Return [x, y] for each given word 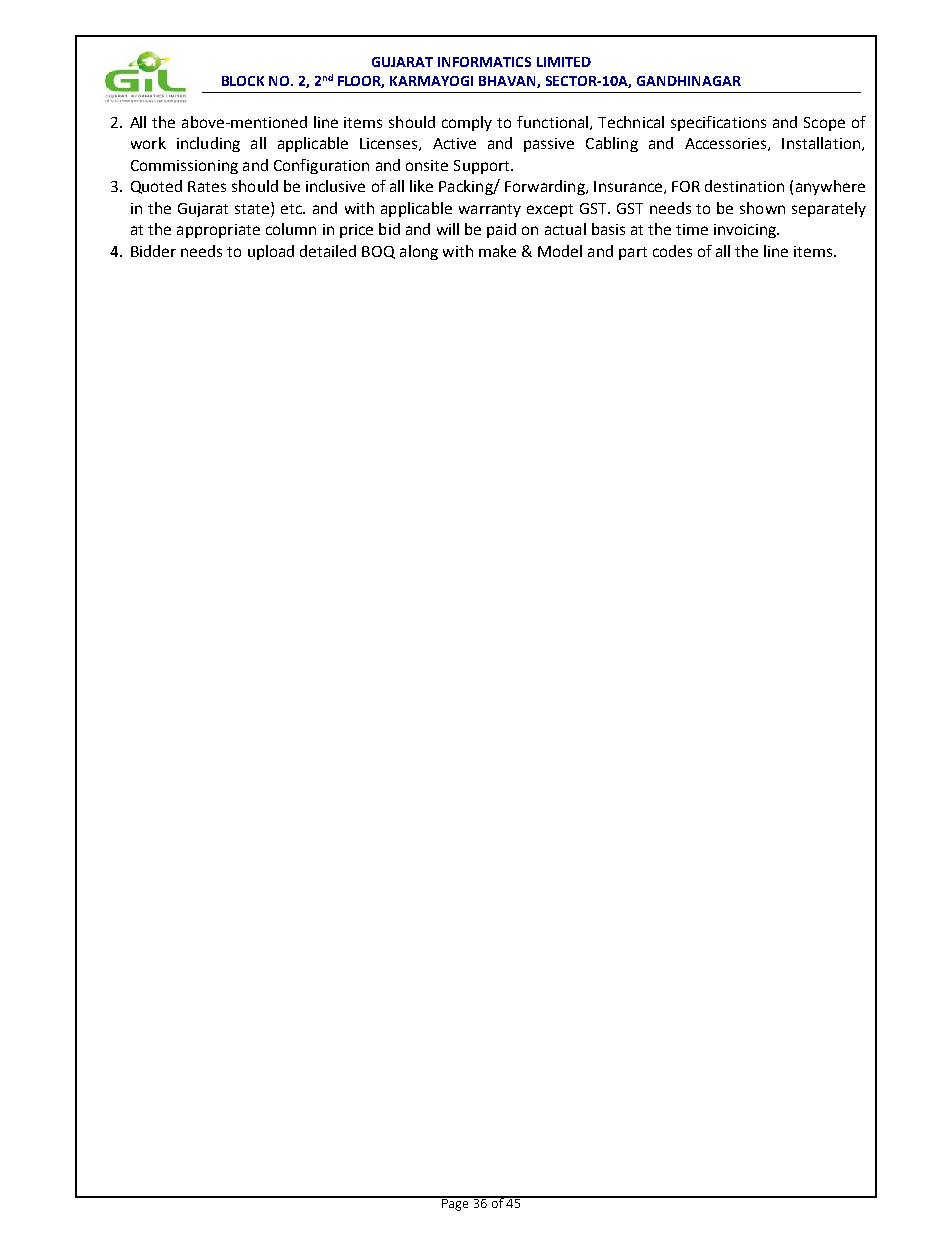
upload [271, 252]
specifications [718, 123]
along [419, 252]
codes [672, 251]
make [497, 251]
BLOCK [243, 81]
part [633, 253]
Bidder [153, 251]
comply [467, 123]
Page [455, 1203]
